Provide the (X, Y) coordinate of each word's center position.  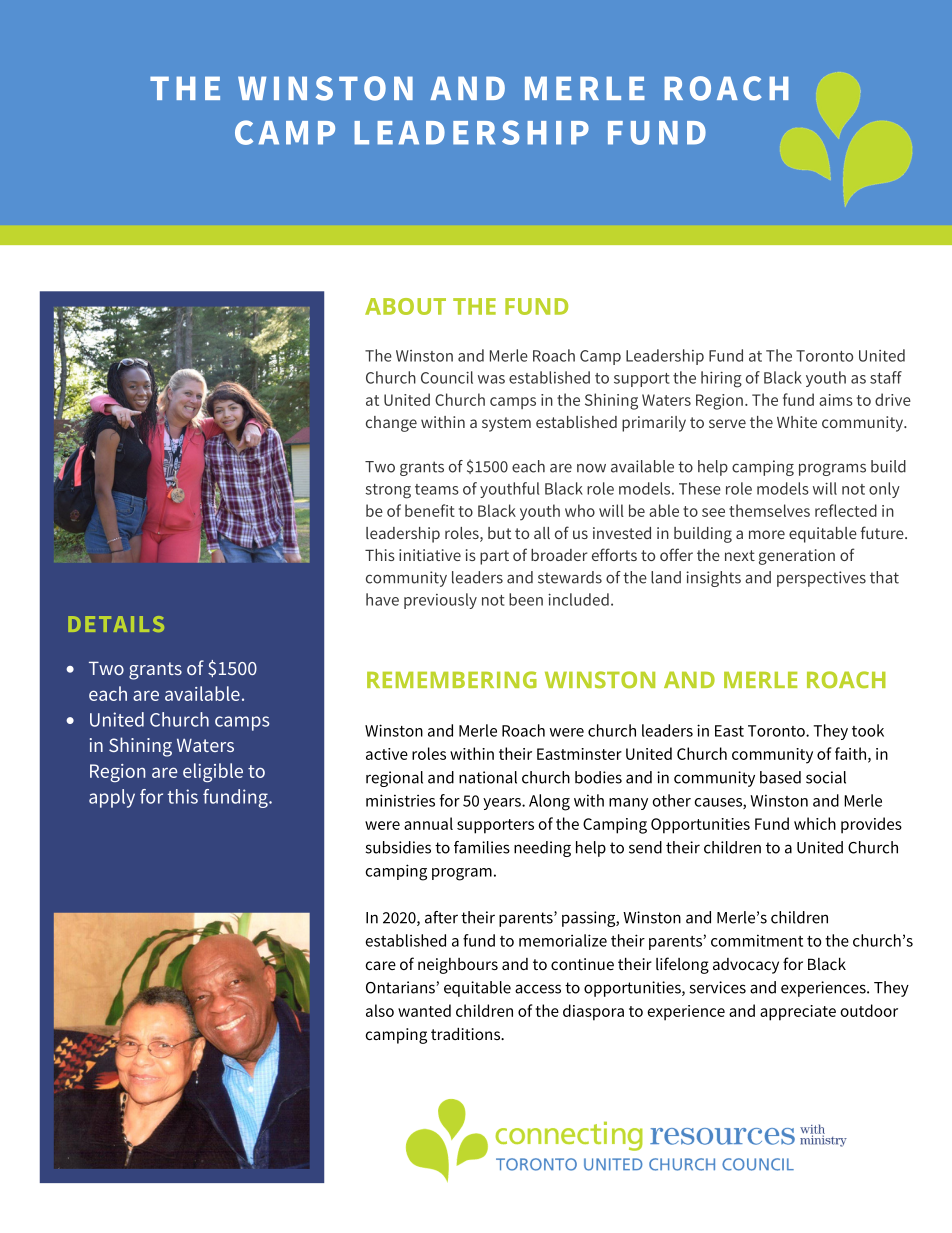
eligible (213, 772)
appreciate (798, 1013)
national (488, 777)
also (380, 1010)
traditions (466, 1034)
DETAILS (116, 624)
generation (797, 557)
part (494, 557)
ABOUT (405, 306)
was (491, 379)
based (780, 777)
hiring (721, 379)
